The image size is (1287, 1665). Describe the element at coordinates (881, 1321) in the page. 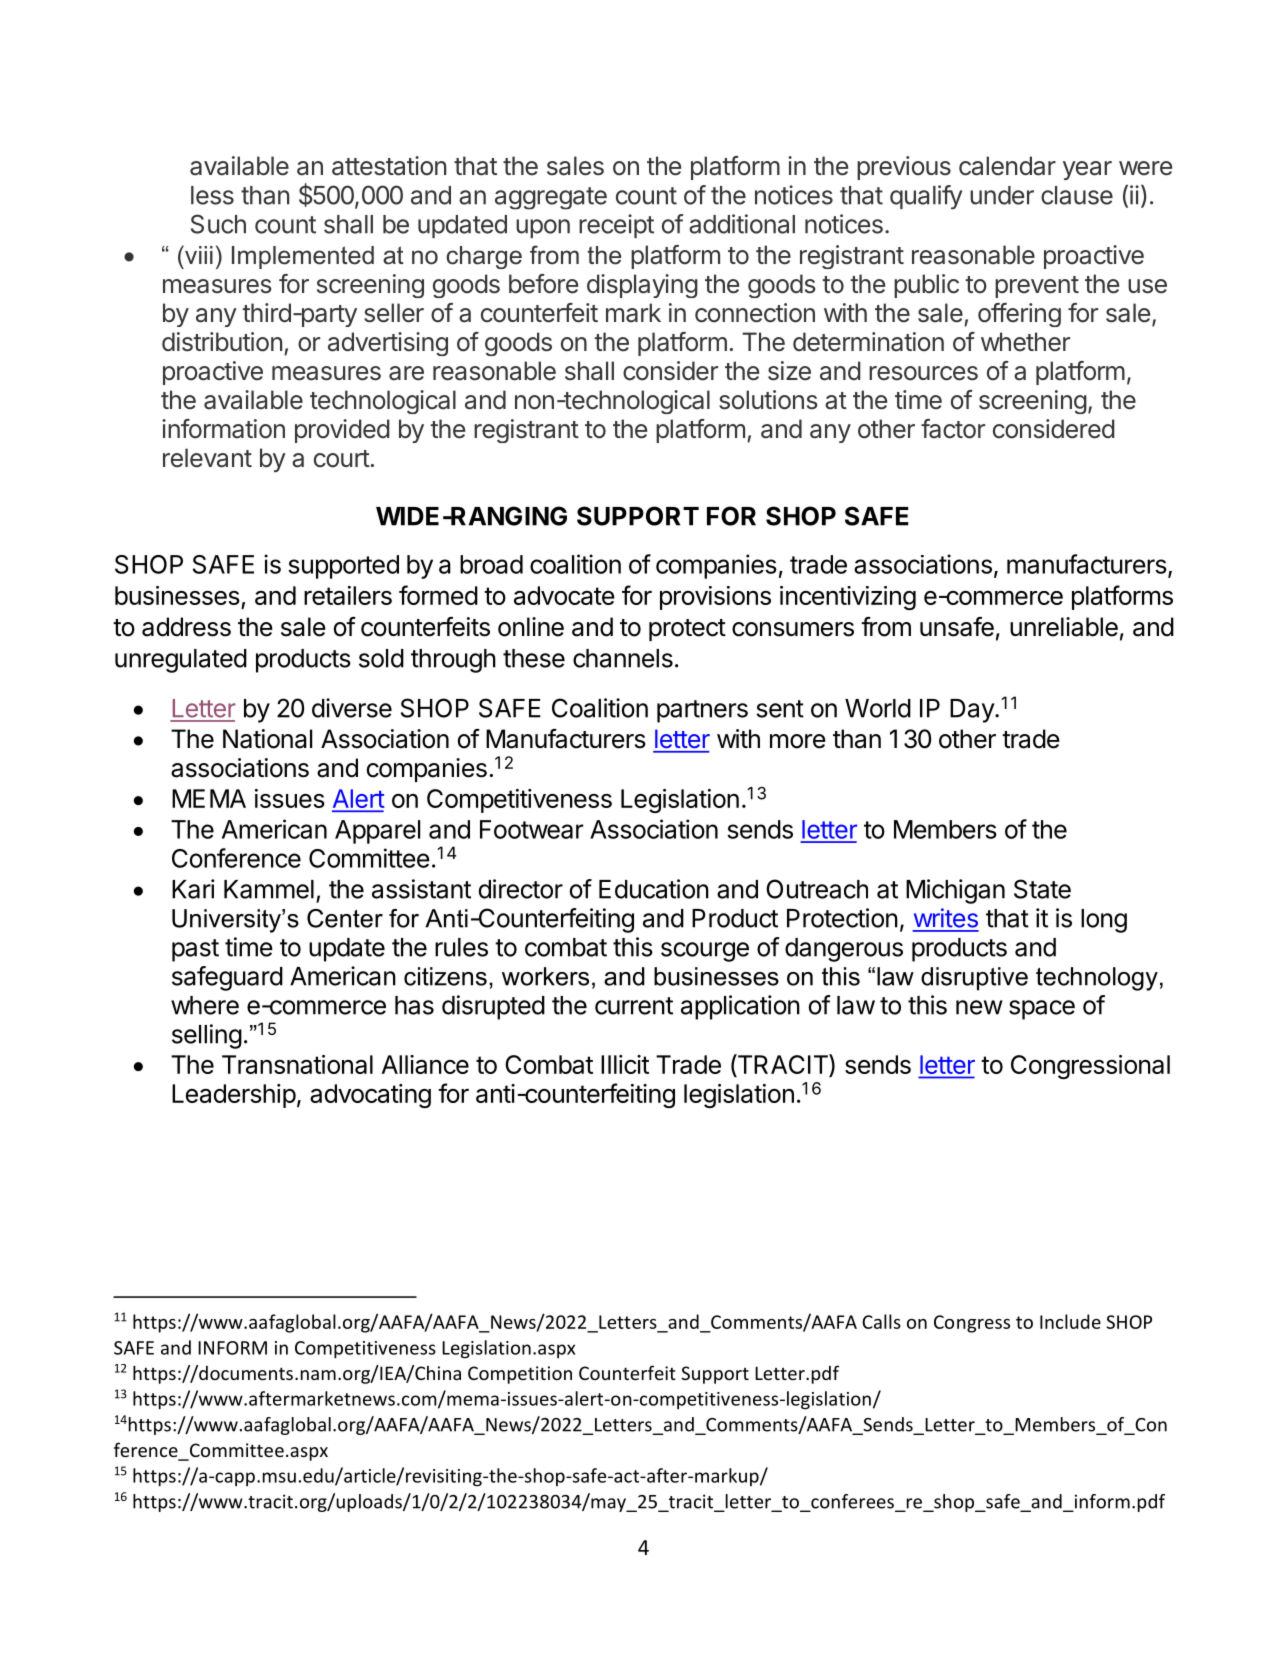

I see `Calls` at that location.
